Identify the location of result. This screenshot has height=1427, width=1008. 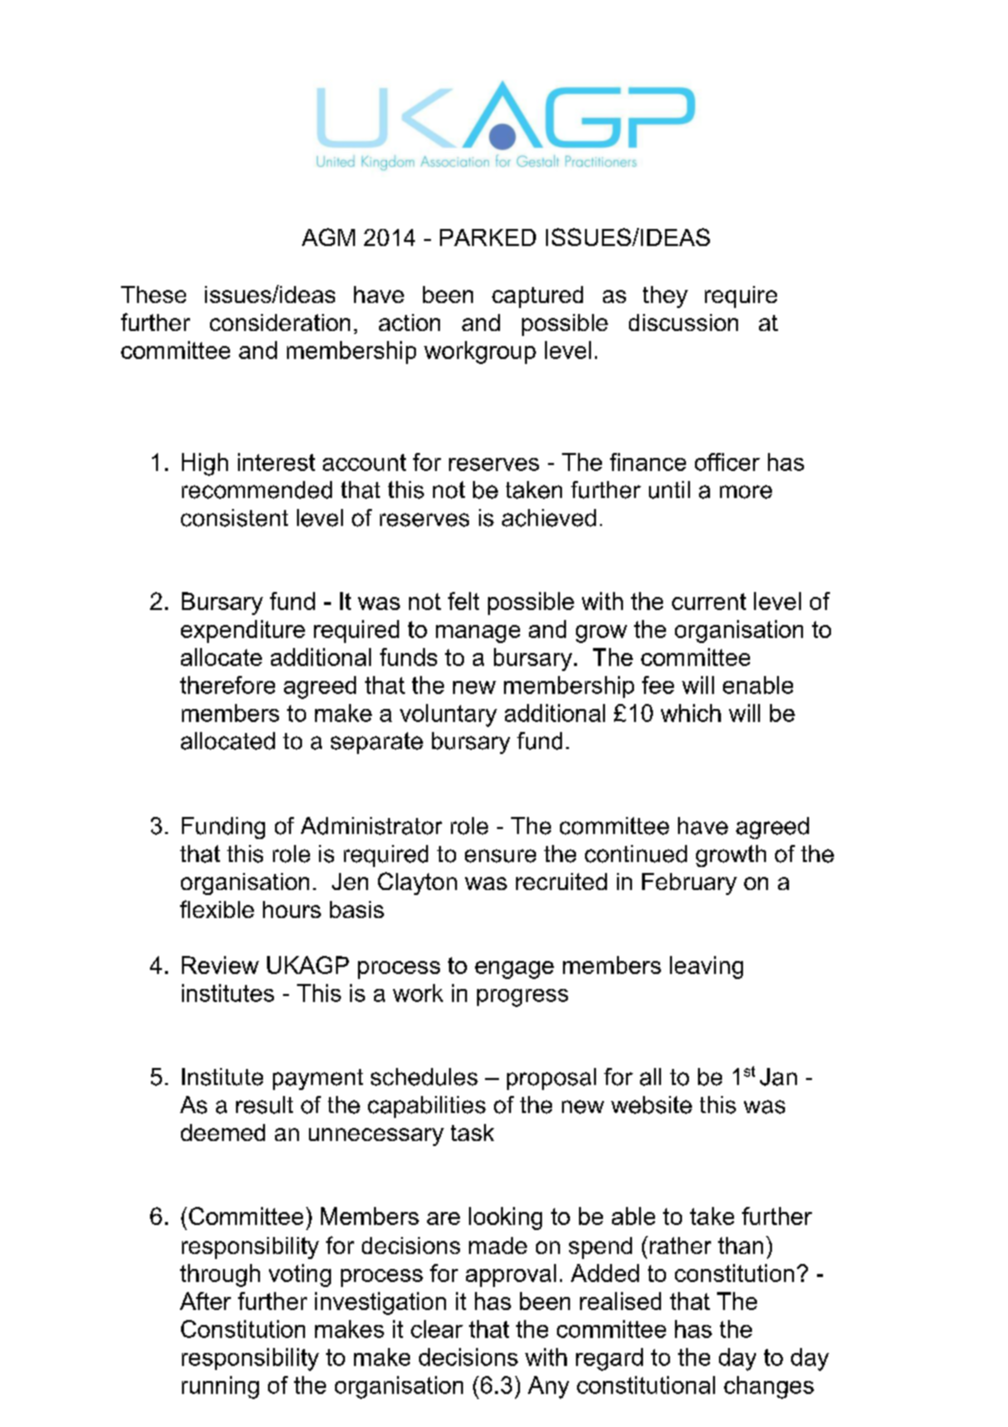
(264, 1105).
